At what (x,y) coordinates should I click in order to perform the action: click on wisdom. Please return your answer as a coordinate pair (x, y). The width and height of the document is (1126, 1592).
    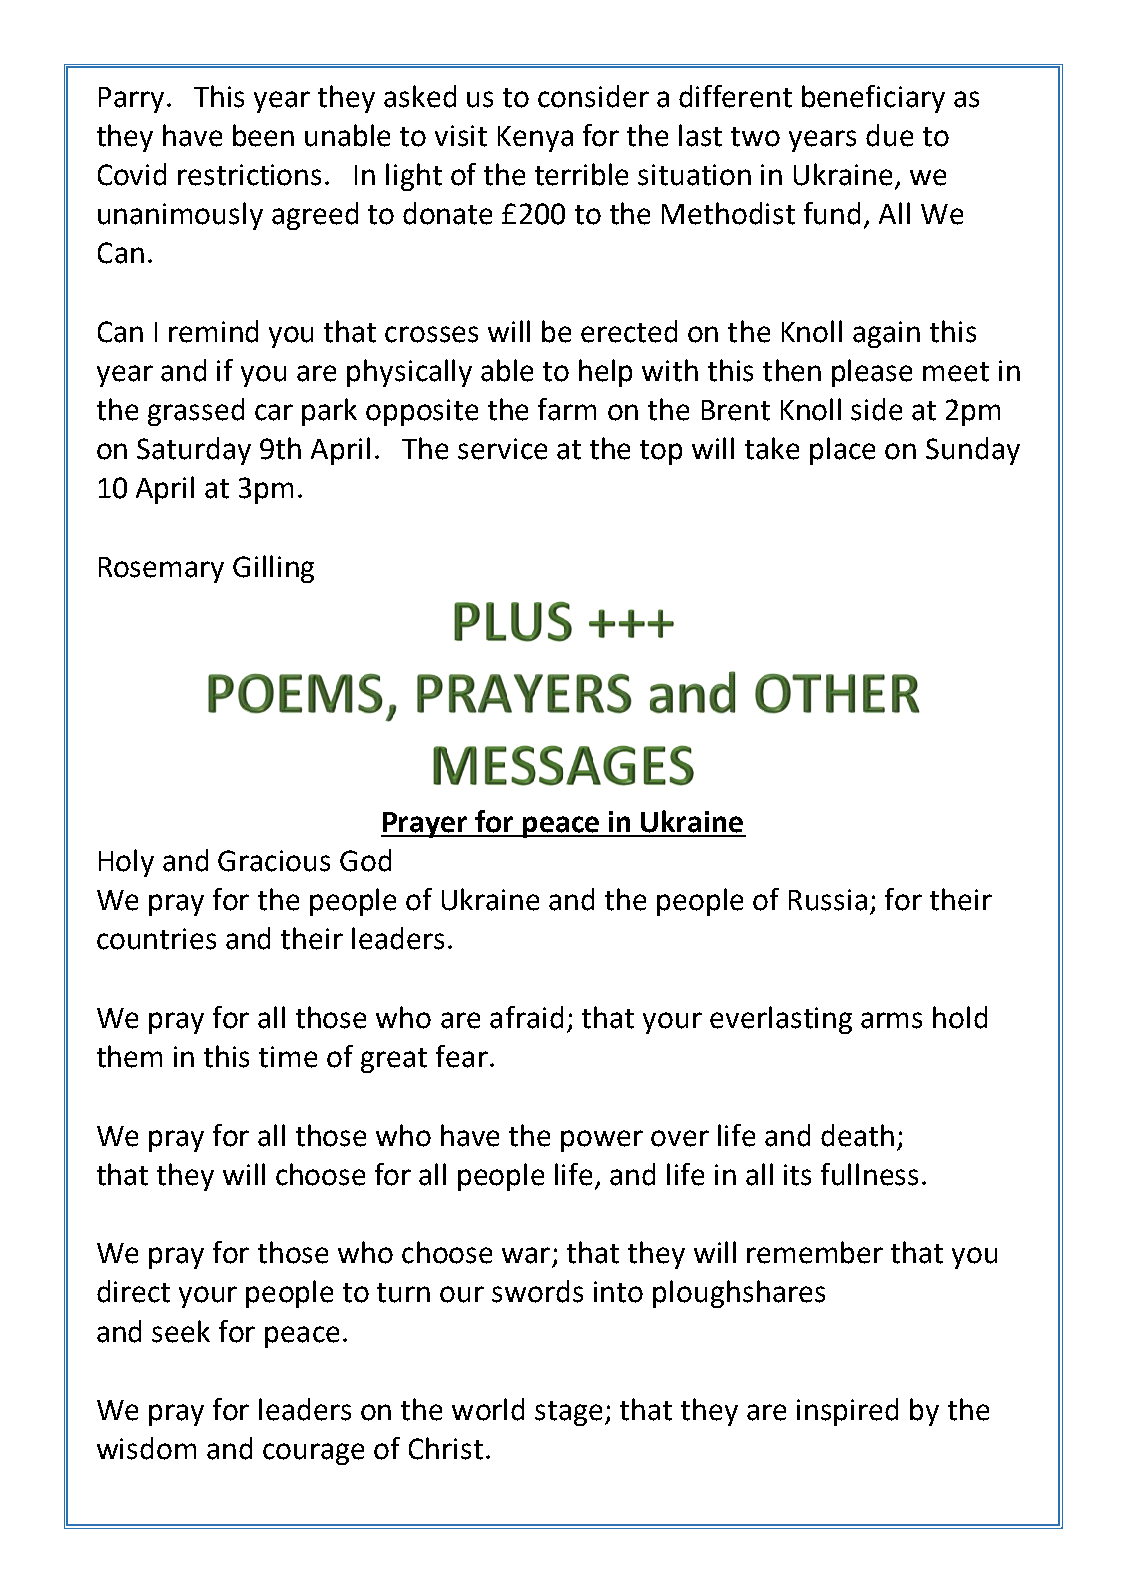
    Looking at the image, I should click on (146, 1448).
